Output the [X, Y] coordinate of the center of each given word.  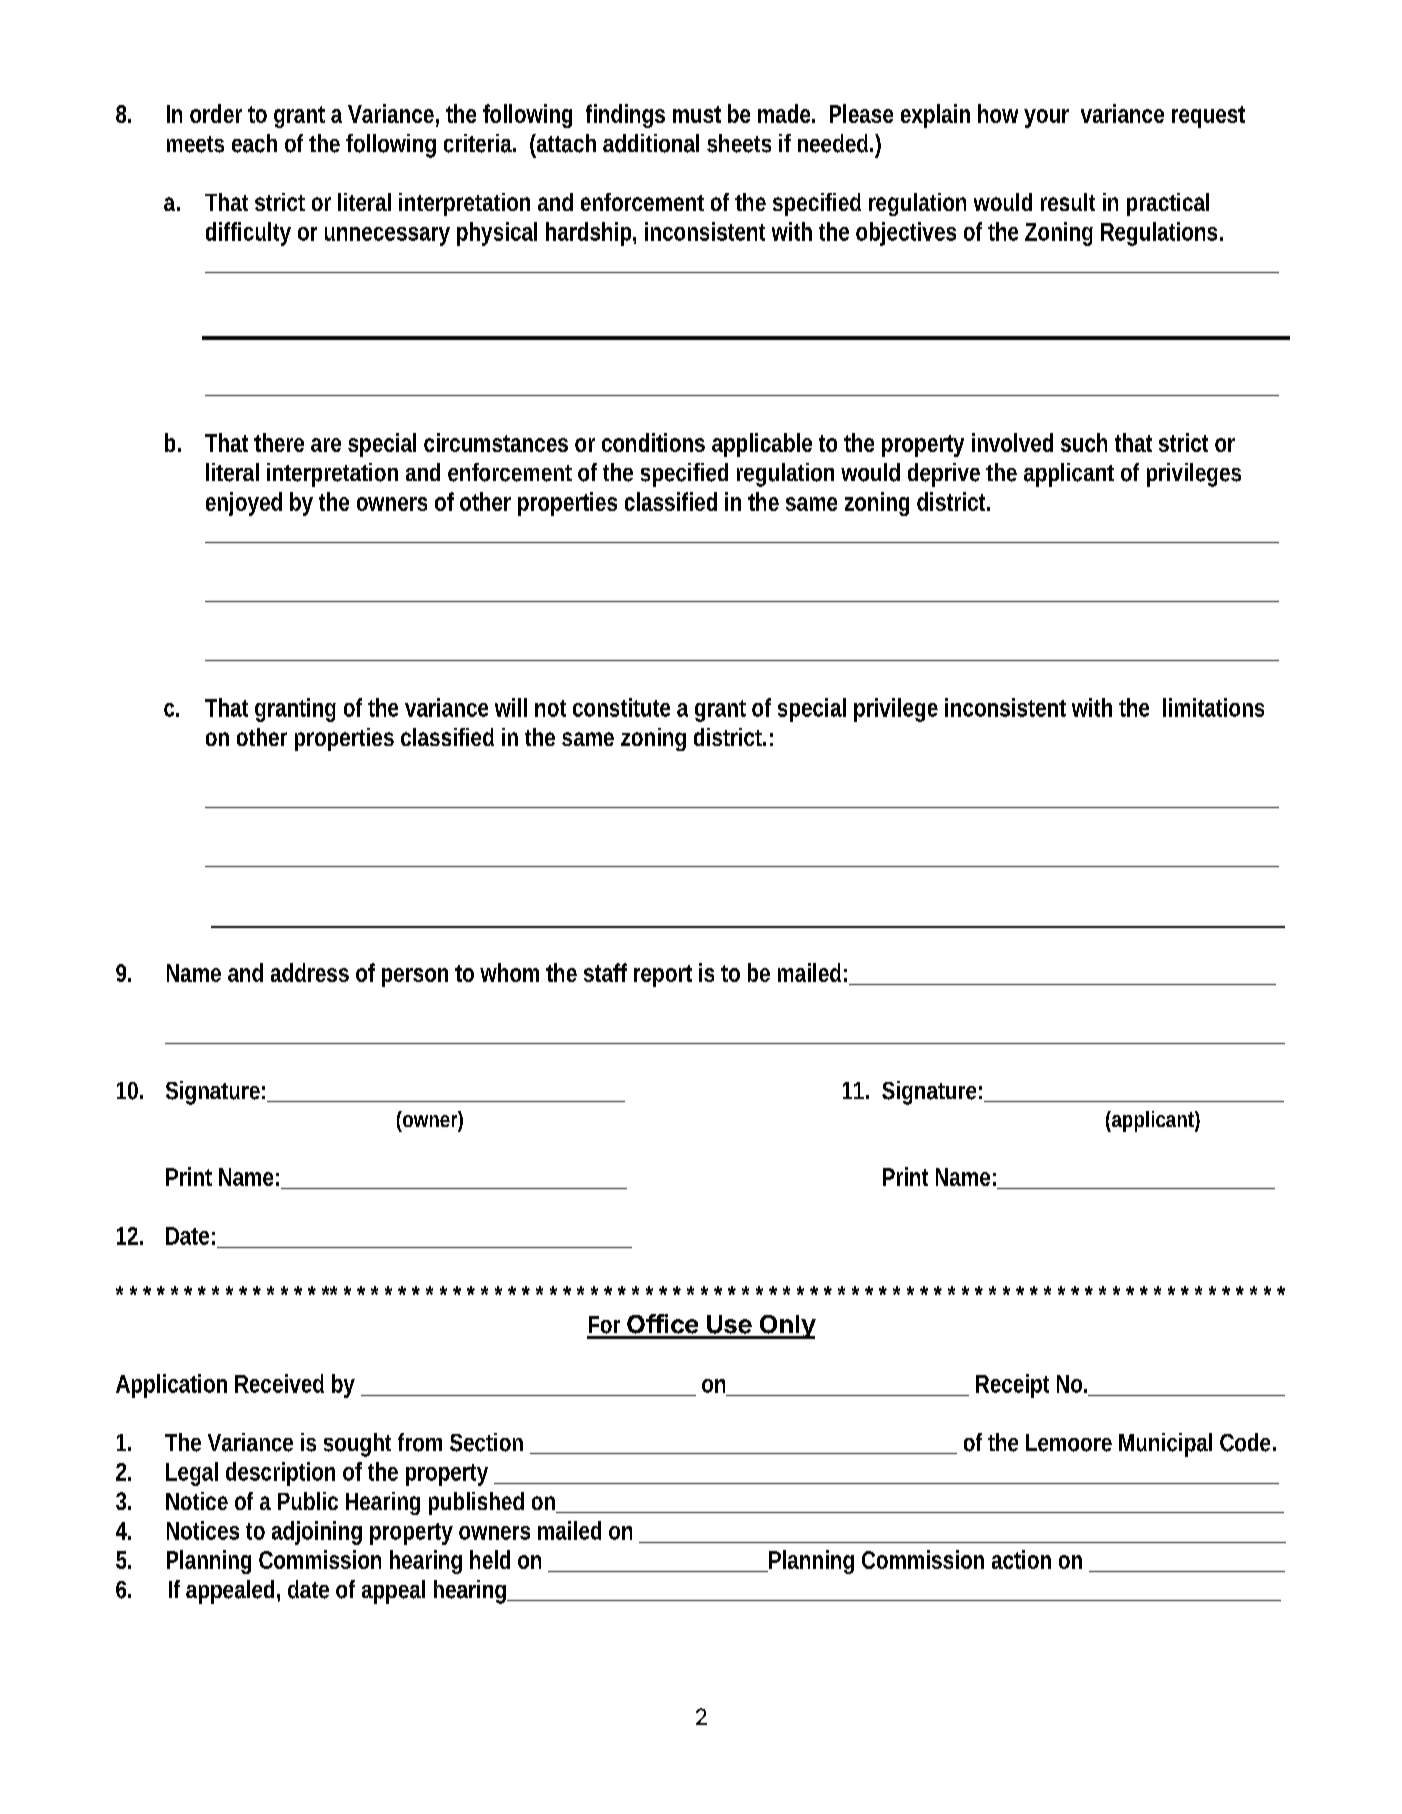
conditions [653, 442]
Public [308, 1501]
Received [279, 1383]
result [1068, 202]
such [1084, 442]
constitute [621, 707]
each [254, 143]
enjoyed [244, 504]
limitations [1213, 707]
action [1021, 1559]
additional [651, 143]
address [310, 972]
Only [786, 1327]
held [490, 1559]
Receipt [1012, 1386]
